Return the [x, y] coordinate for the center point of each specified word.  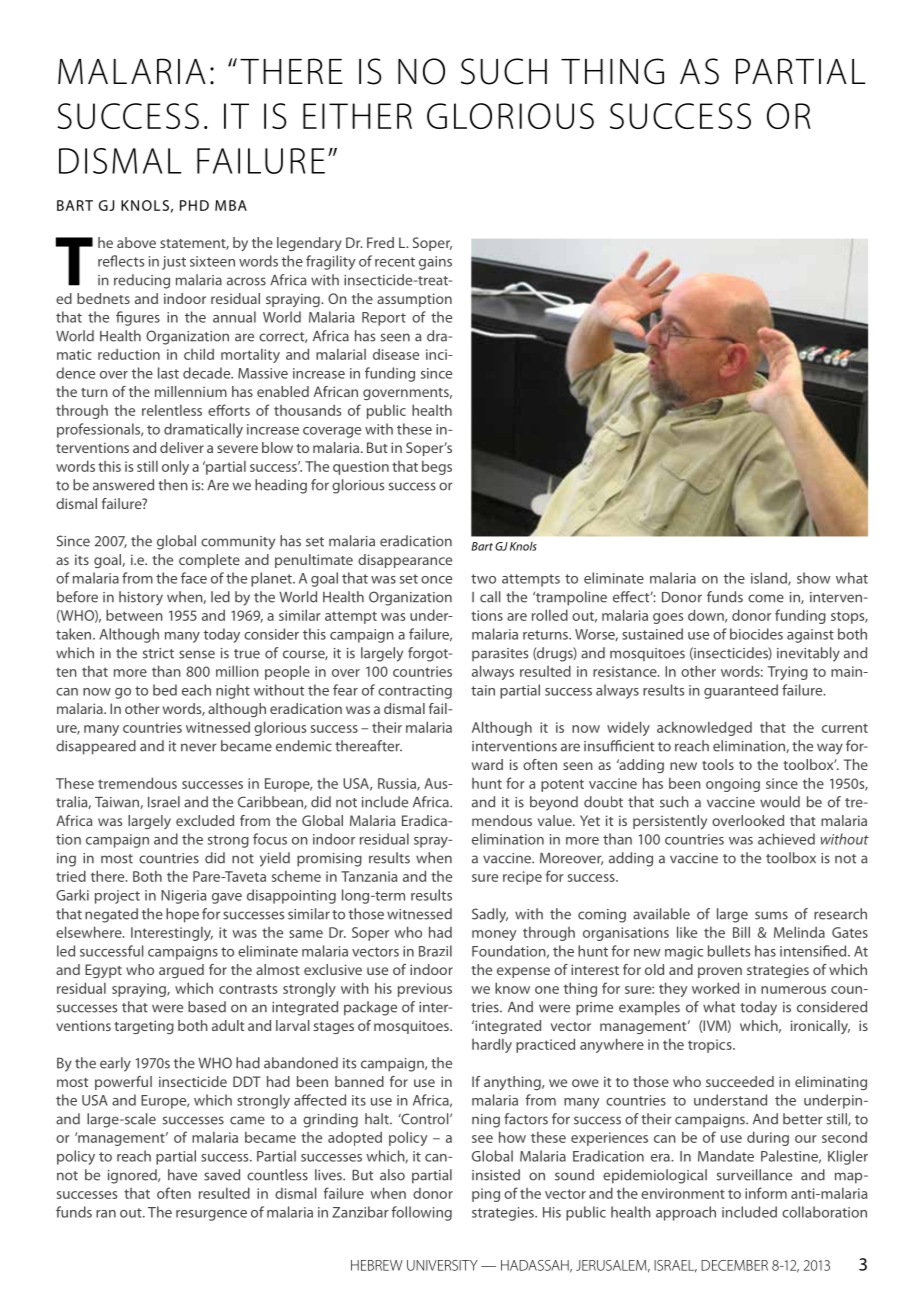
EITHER [357, 116]
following [421, 1213]
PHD [194, 205]
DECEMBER [734, 1265]
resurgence [211, 1215]
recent [395, 262]
